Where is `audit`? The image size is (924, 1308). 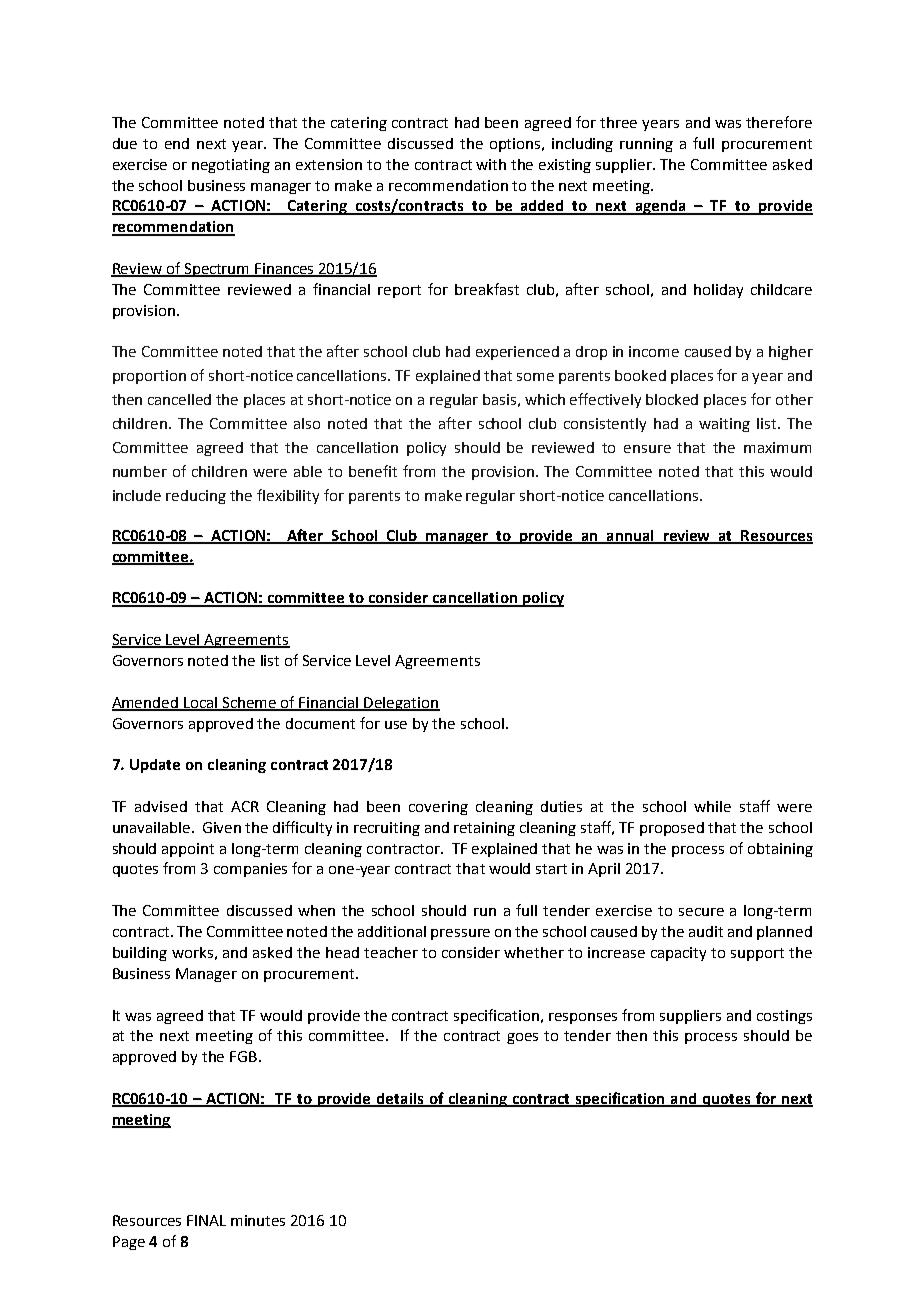
audit is located at coordinates (706, 931).
